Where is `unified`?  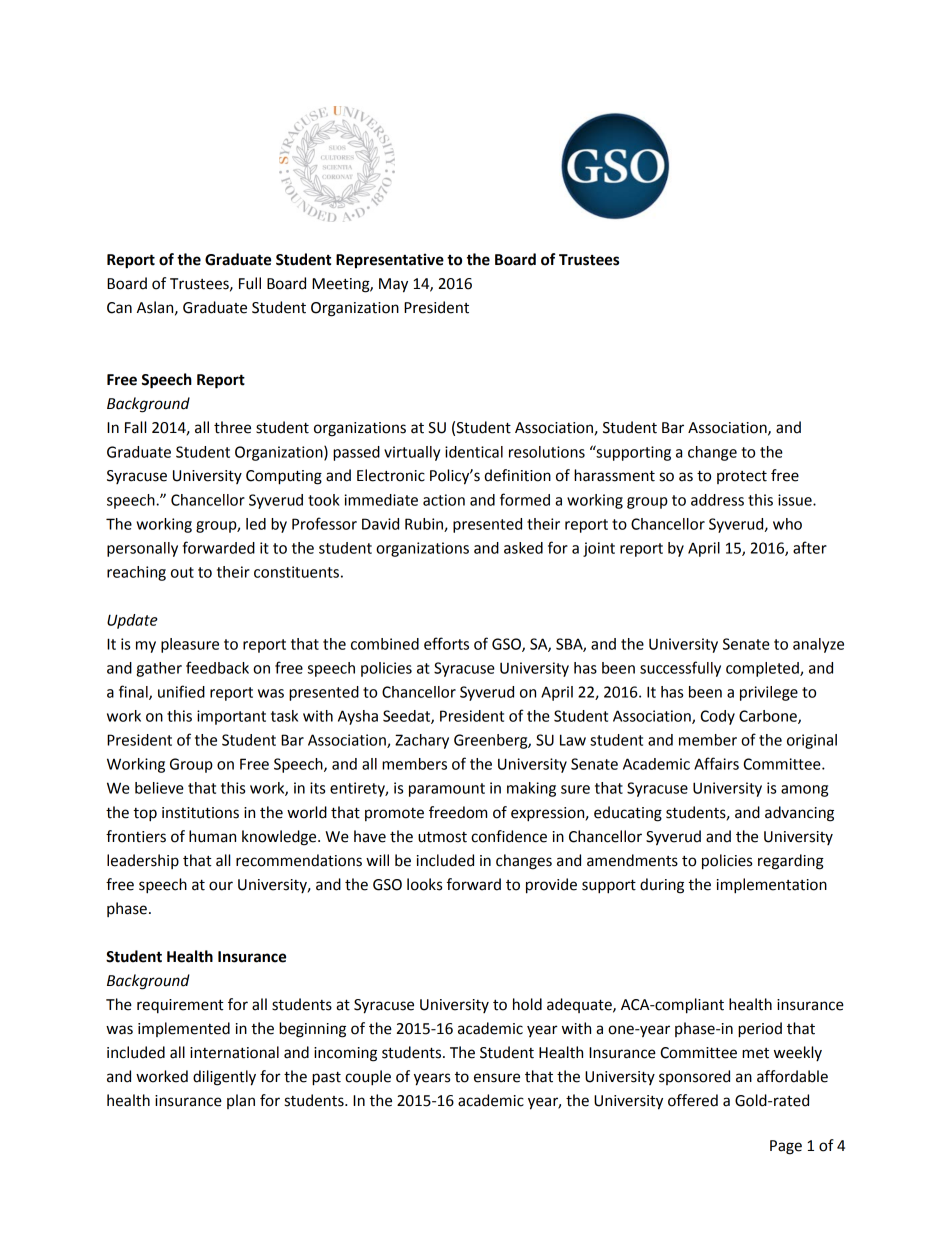 unified is located at coordinates (181, 691).
